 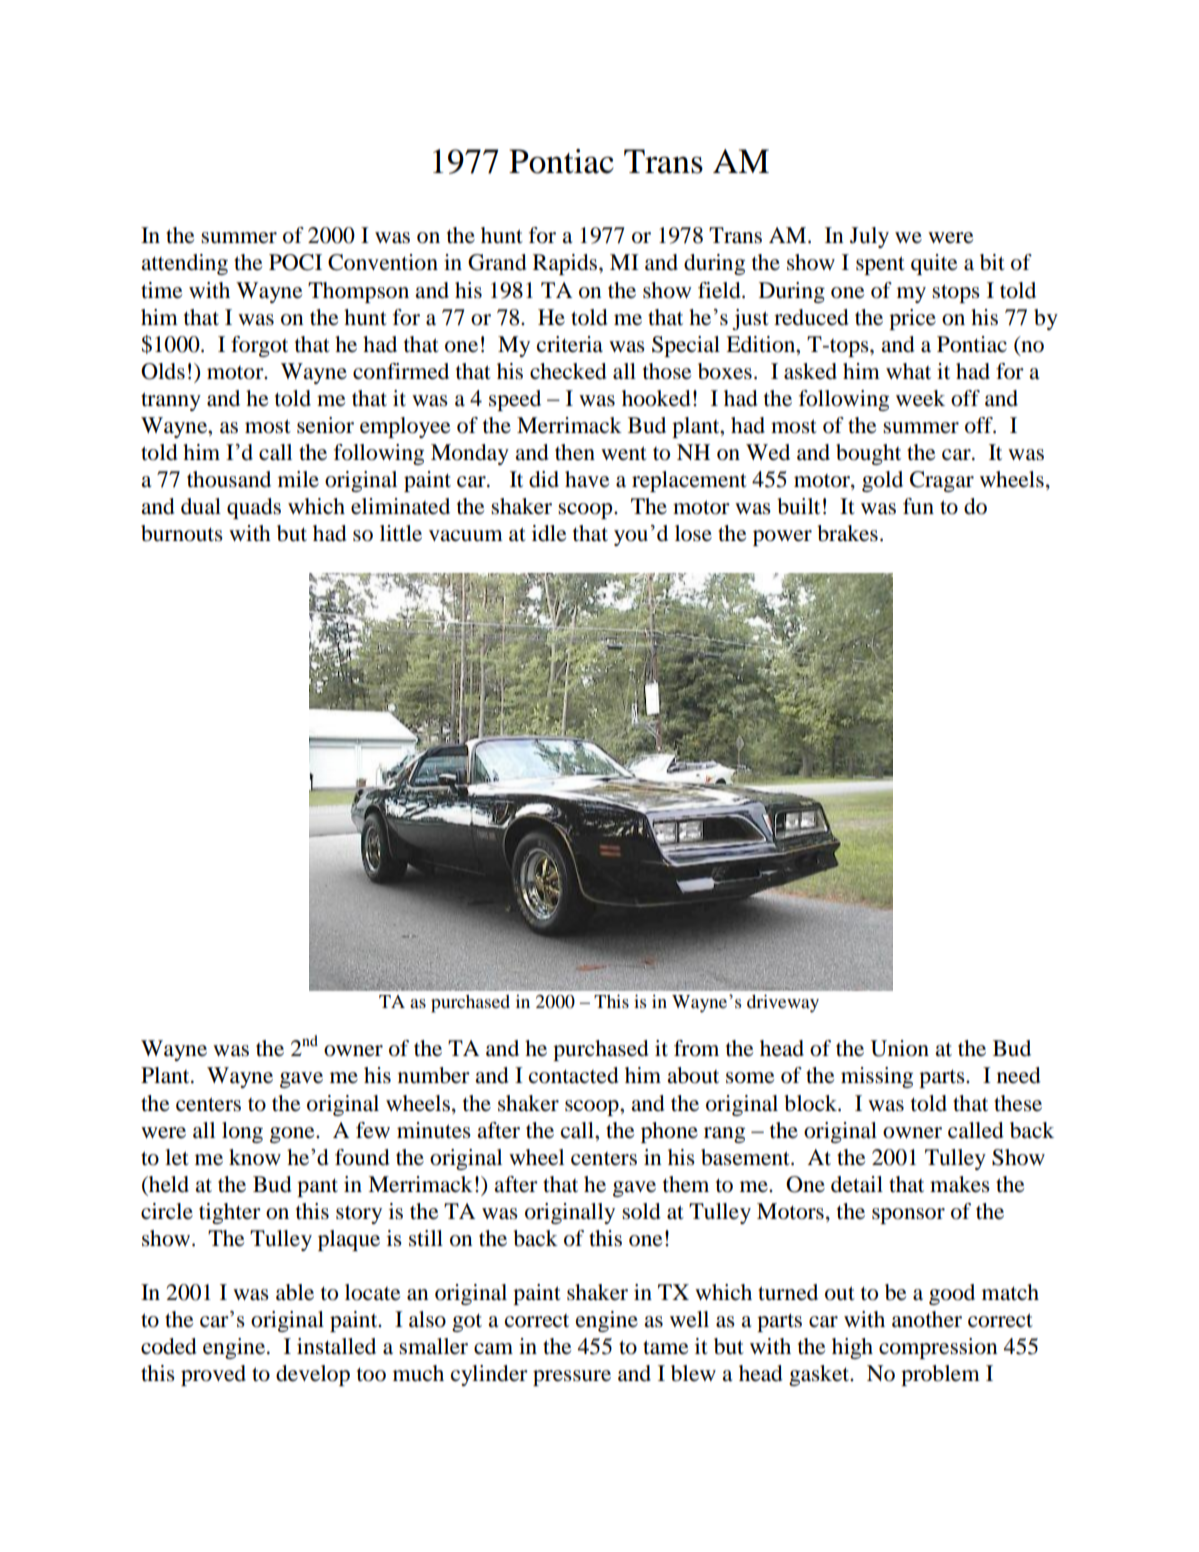 What do you see at coordinates (313, 1375) in the screenshot?
I see `develop` at bounding box center [313, 1375].
